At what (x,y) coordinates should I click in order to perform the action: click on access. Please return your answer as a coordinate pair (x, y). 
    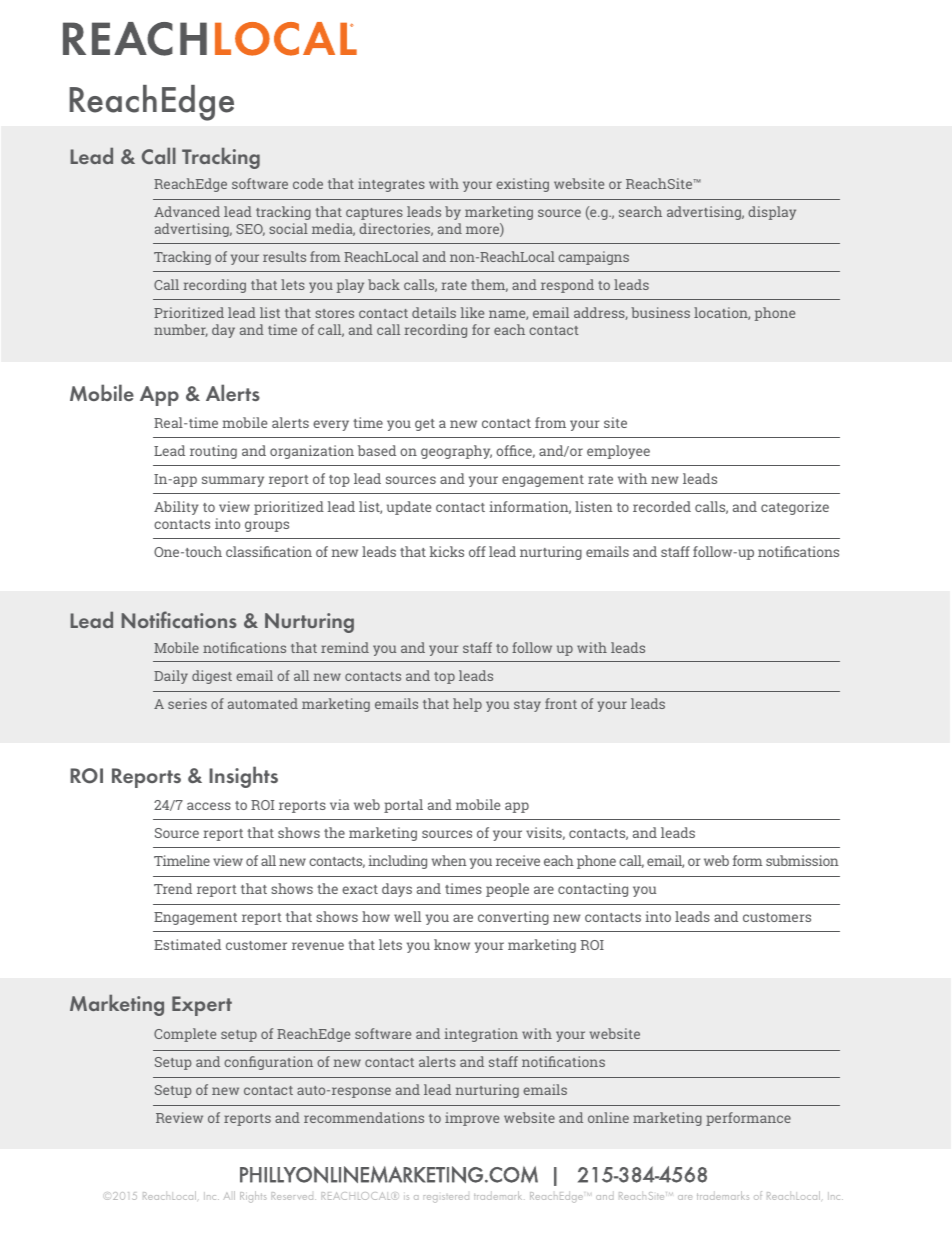
    Looking at the image, I should click on (209, 806).
